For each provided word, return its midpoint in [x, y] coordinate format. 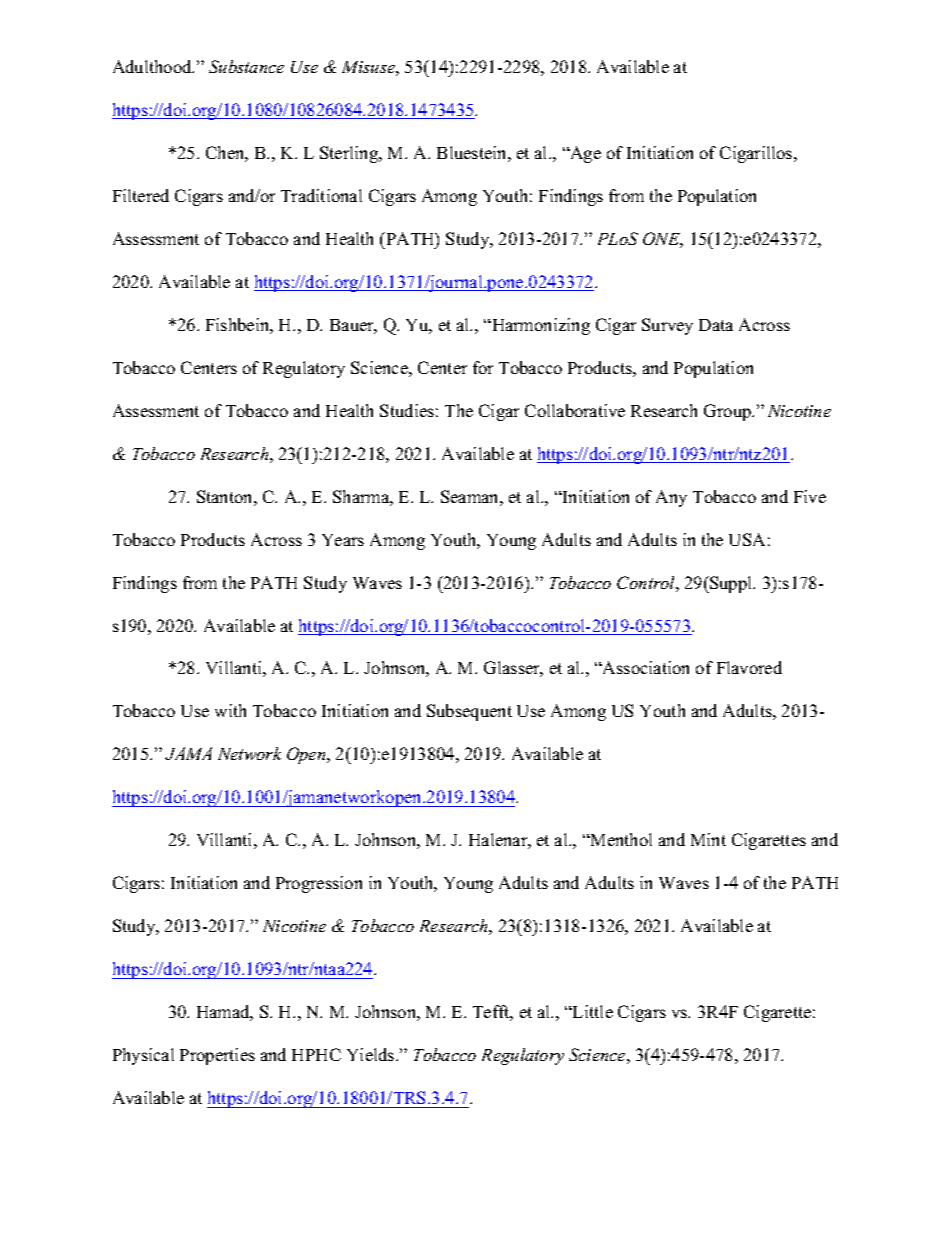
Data [716, 325]
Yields [372, 1054]
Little [592, 1011]
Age [584, 154]
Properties [217, 1056]
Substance [246, 66]
